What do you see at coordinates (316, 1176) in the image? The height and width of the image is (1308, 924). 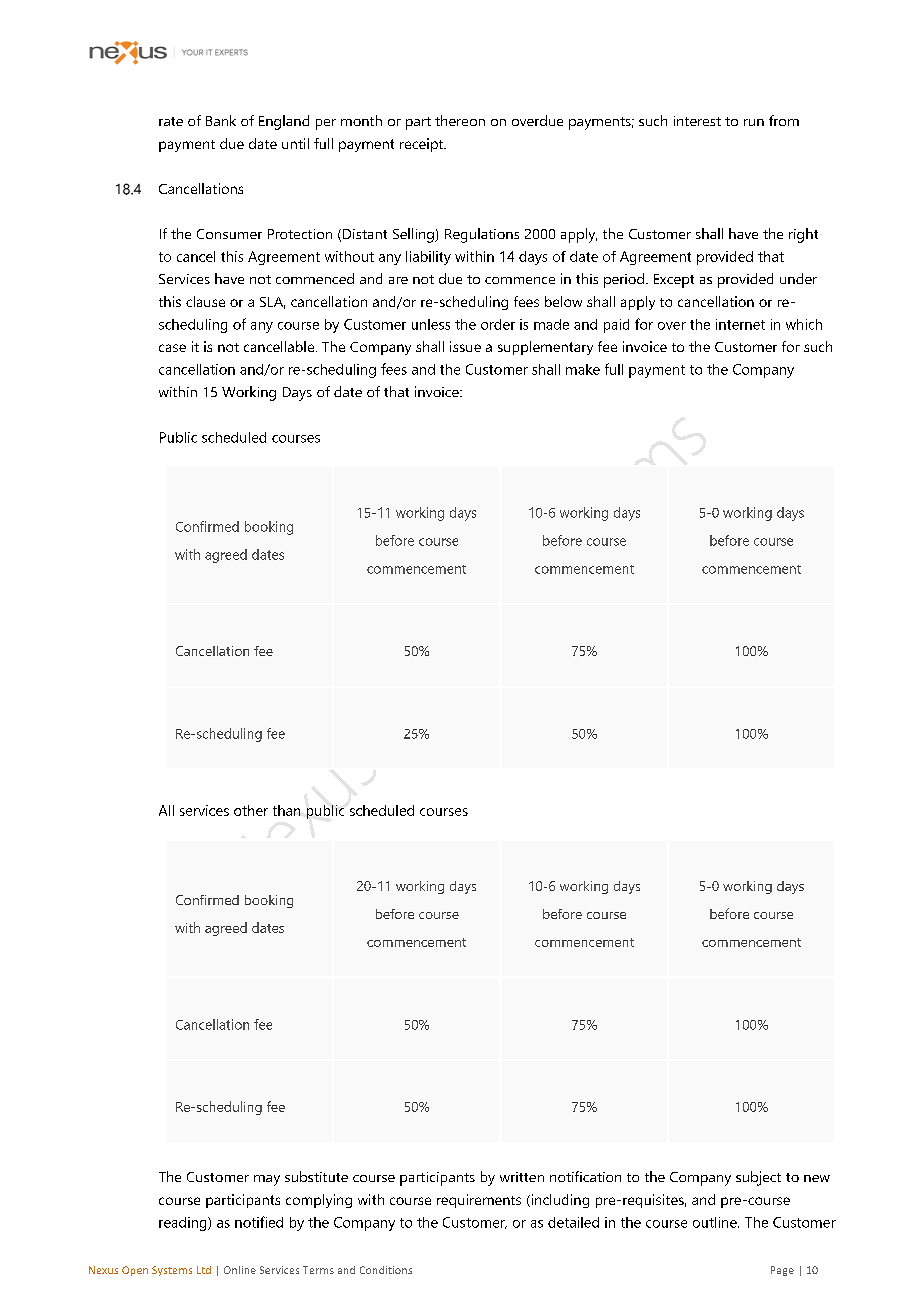 I see `substitute` at bounding box center [316, 1176].
